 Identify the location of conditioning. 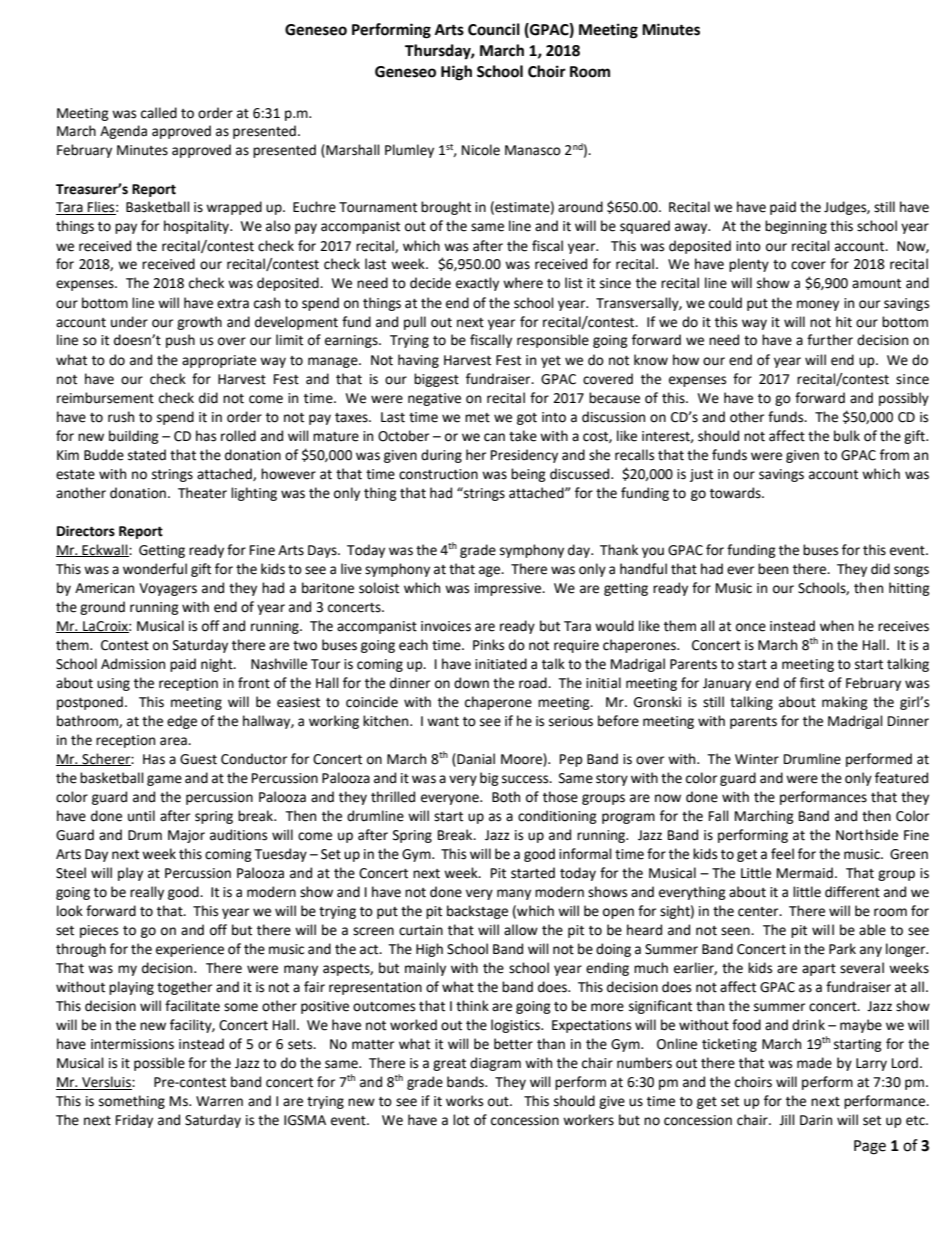
(557, 817).
